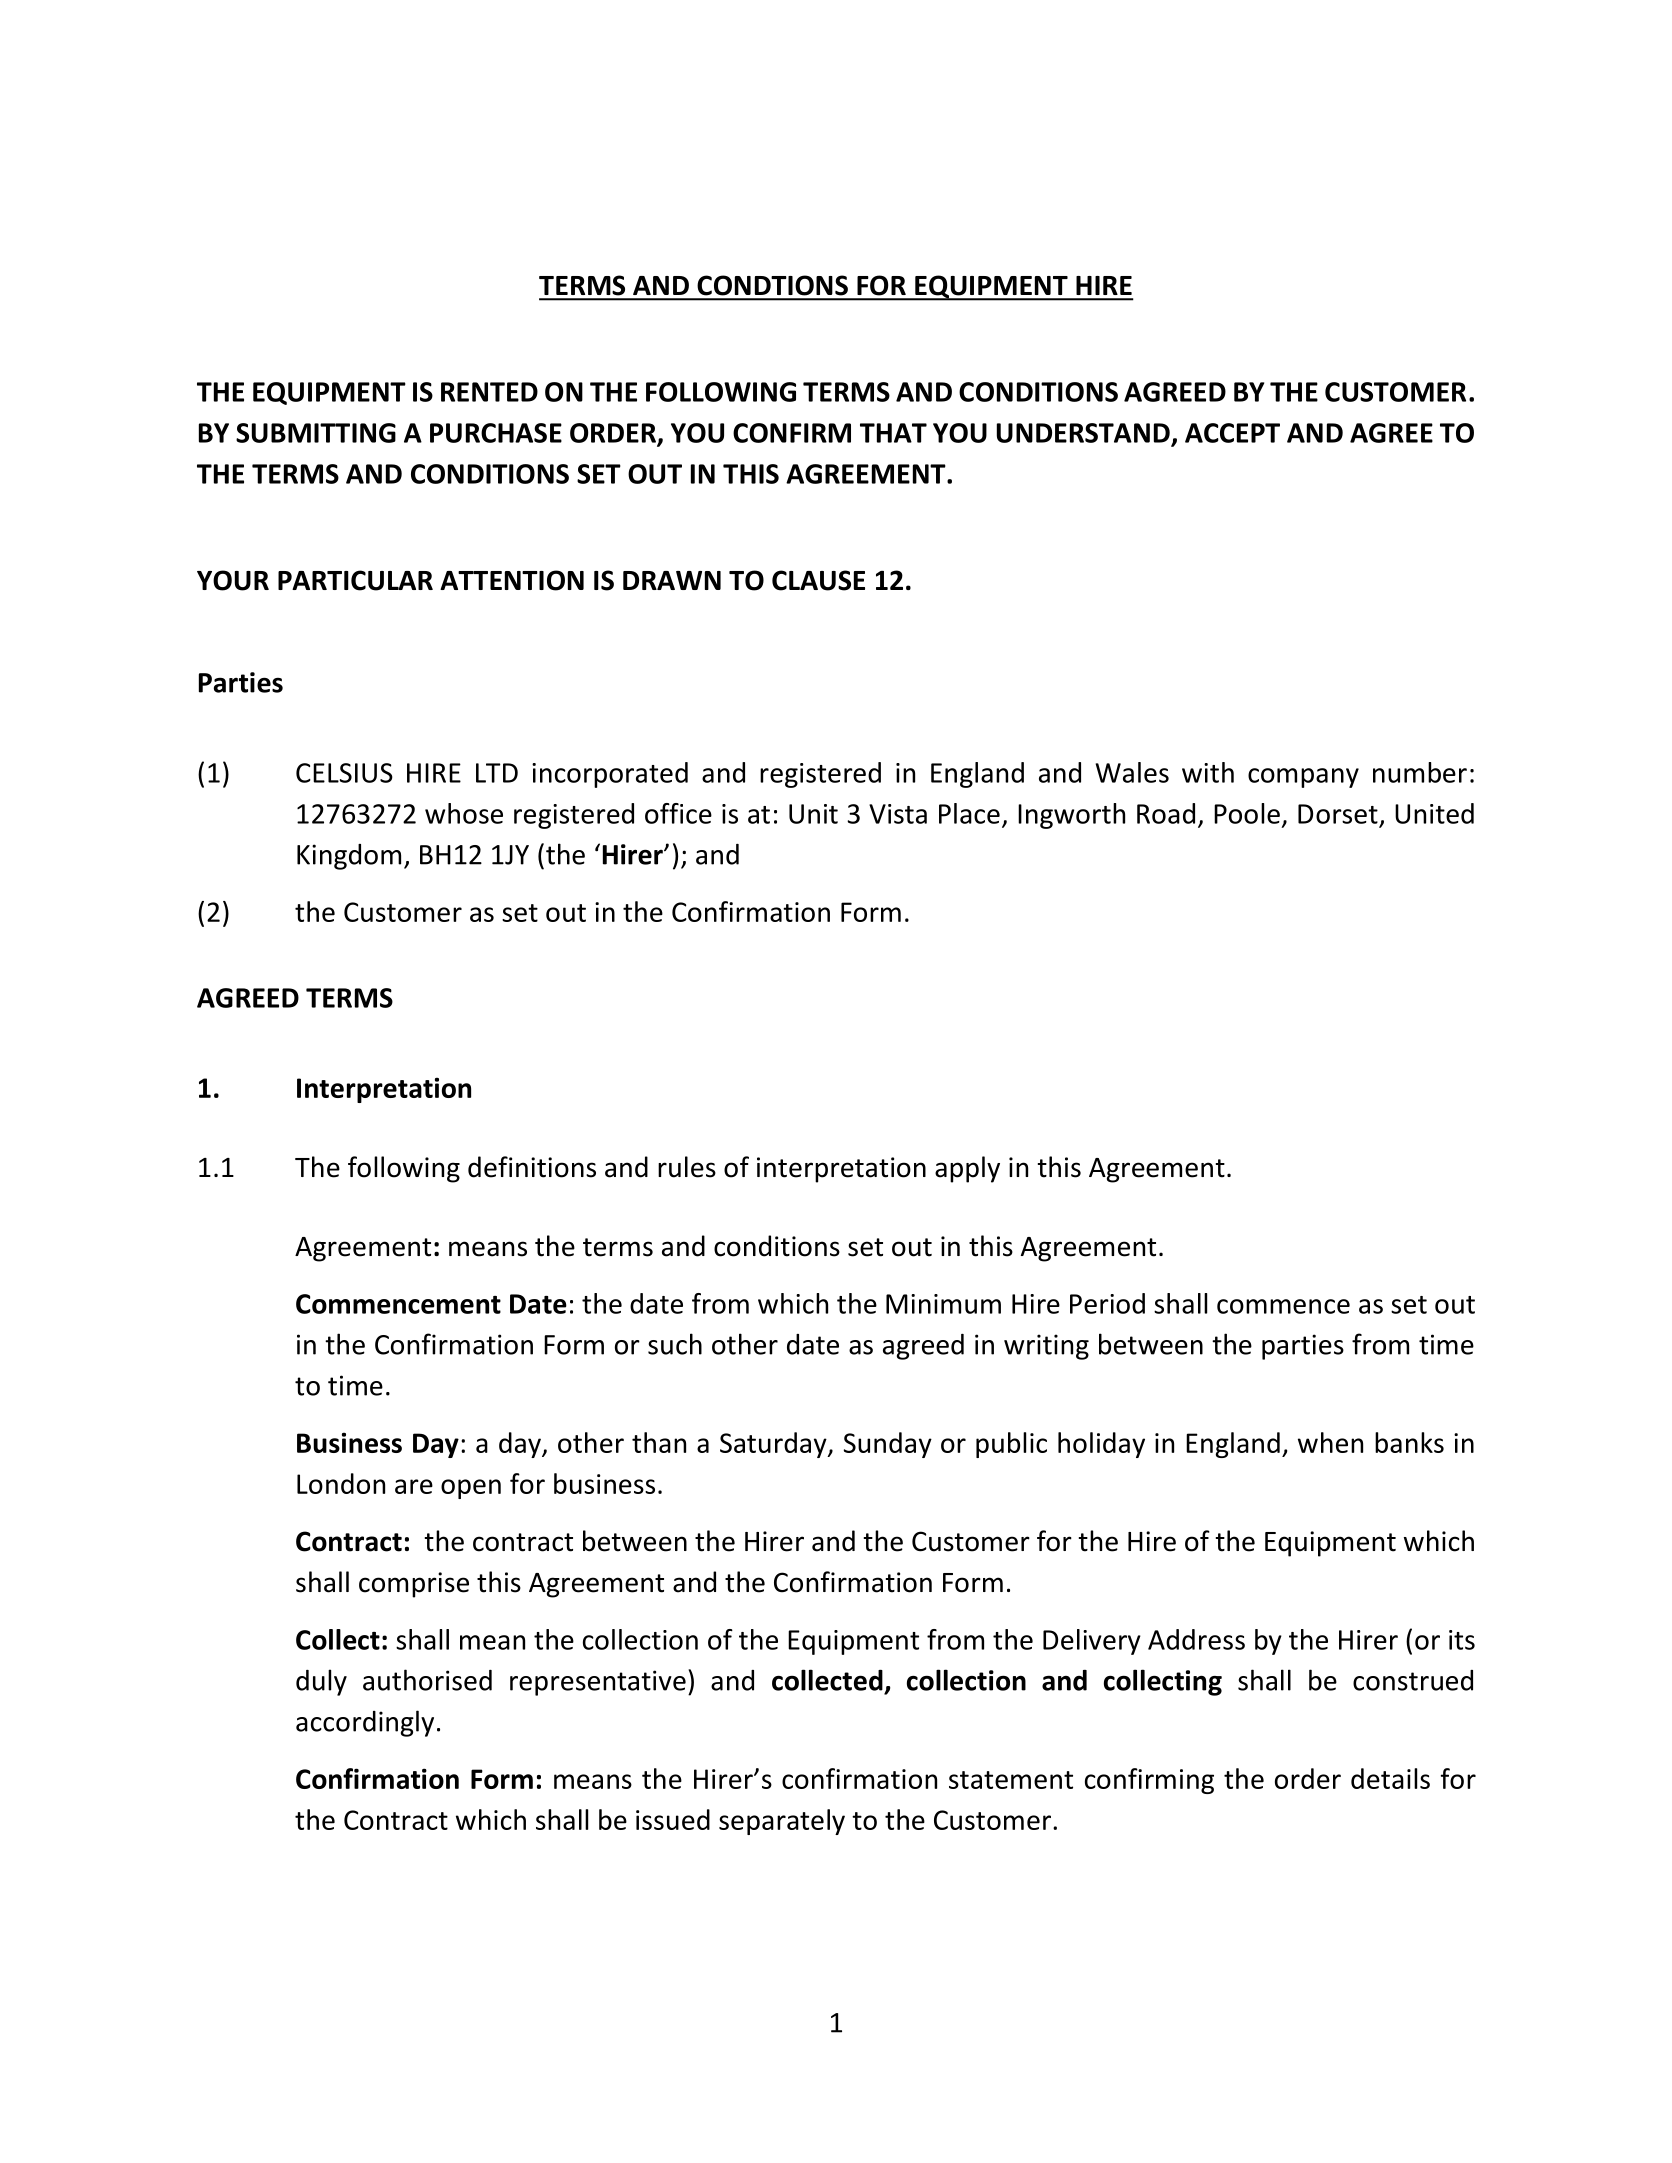  I want to click on apply, so click(967, 1169).
